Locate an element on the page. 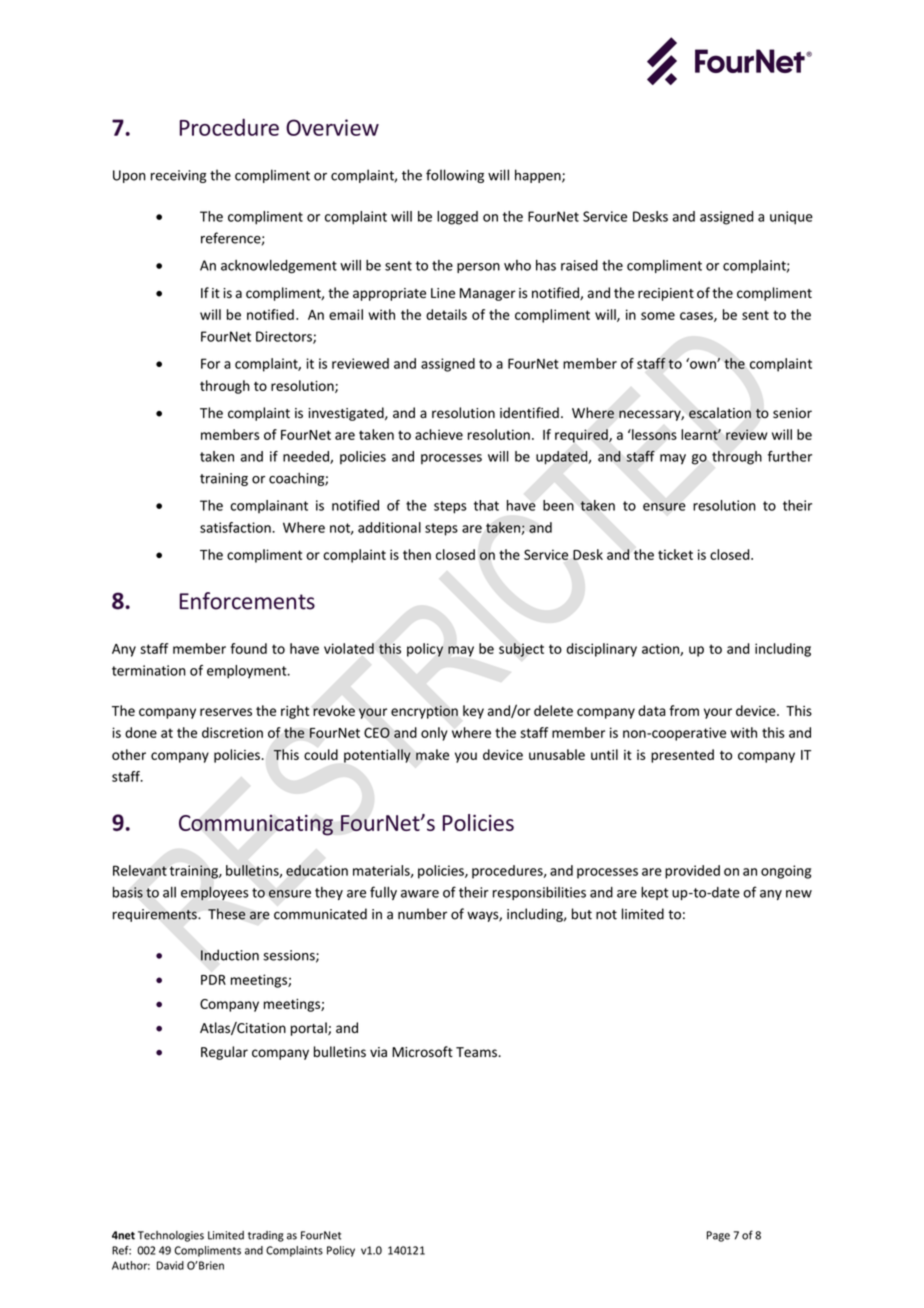  Communicating is located at coordinates (256, 825).
